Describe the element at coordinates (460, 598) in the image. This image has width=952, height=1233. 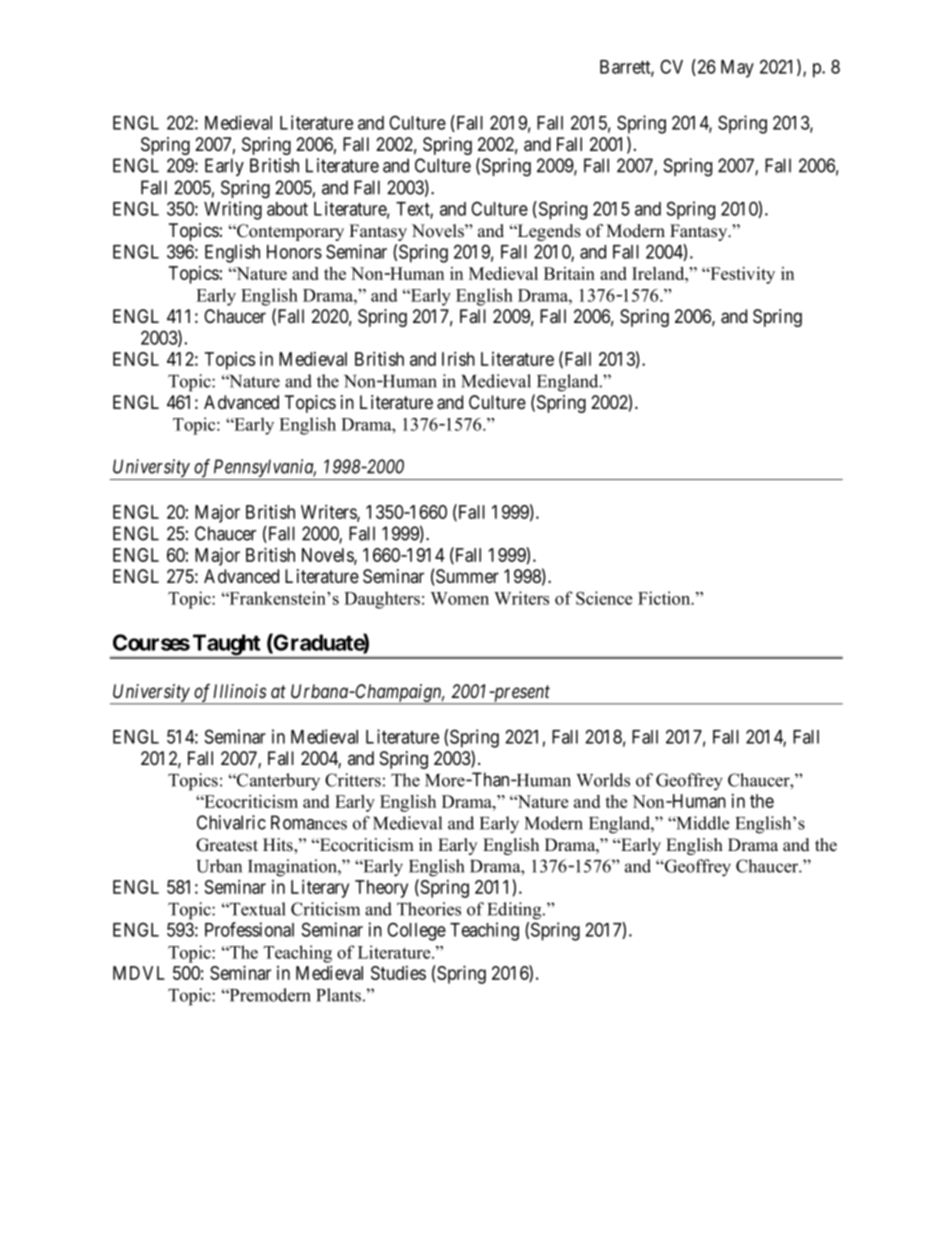
I see `Women` at that location.
